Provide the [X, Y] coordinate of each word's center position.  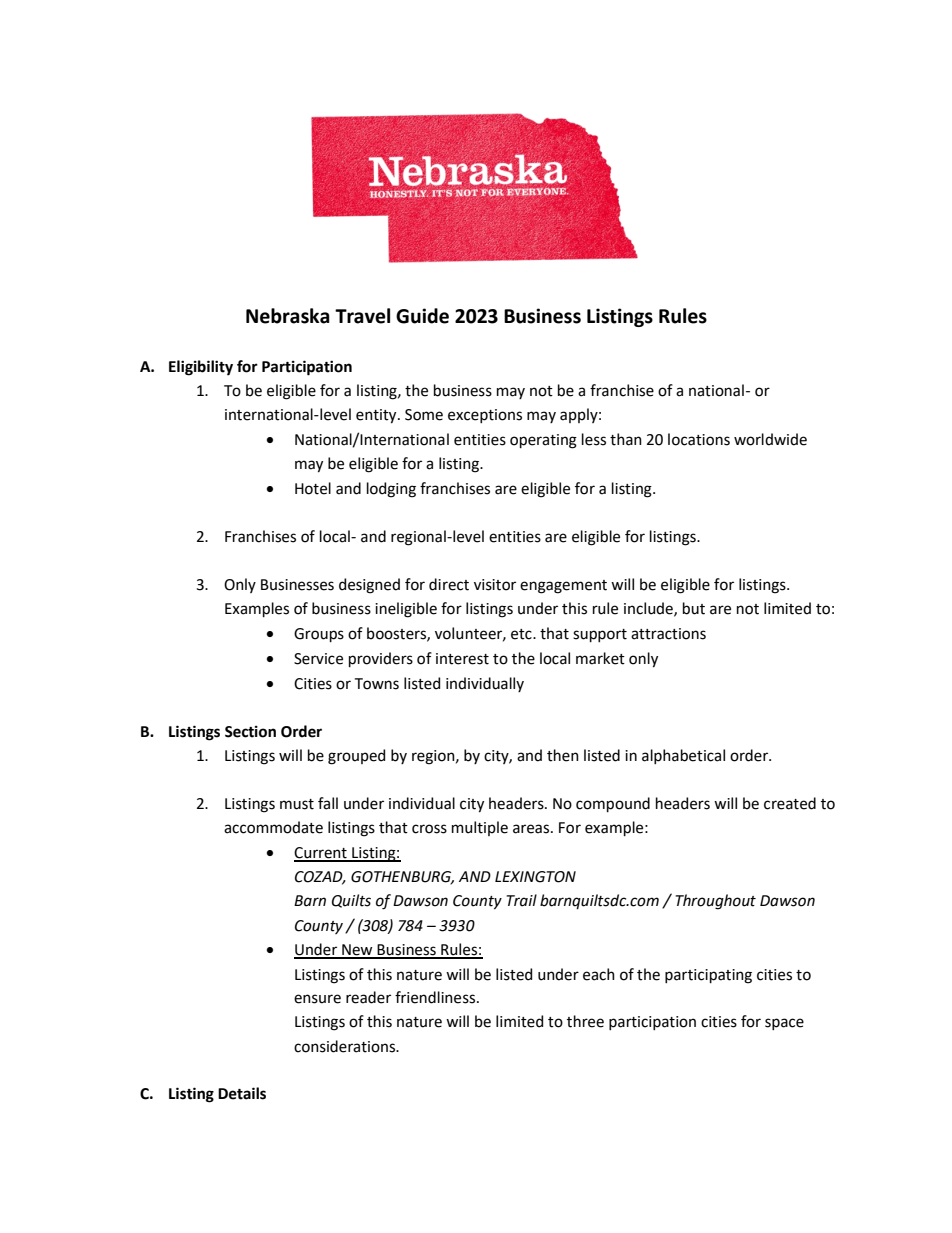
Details [242, 1093]
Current [321, 854]
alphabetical [683, 756]
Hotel [313, 488]
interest [462, 659]
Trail [522, 900]
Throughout [716, 902]
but [694, 608]
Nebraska [288, 316]
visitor [495, 585]
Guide [422, 316]
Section [250, 732]
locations [699, 439]
